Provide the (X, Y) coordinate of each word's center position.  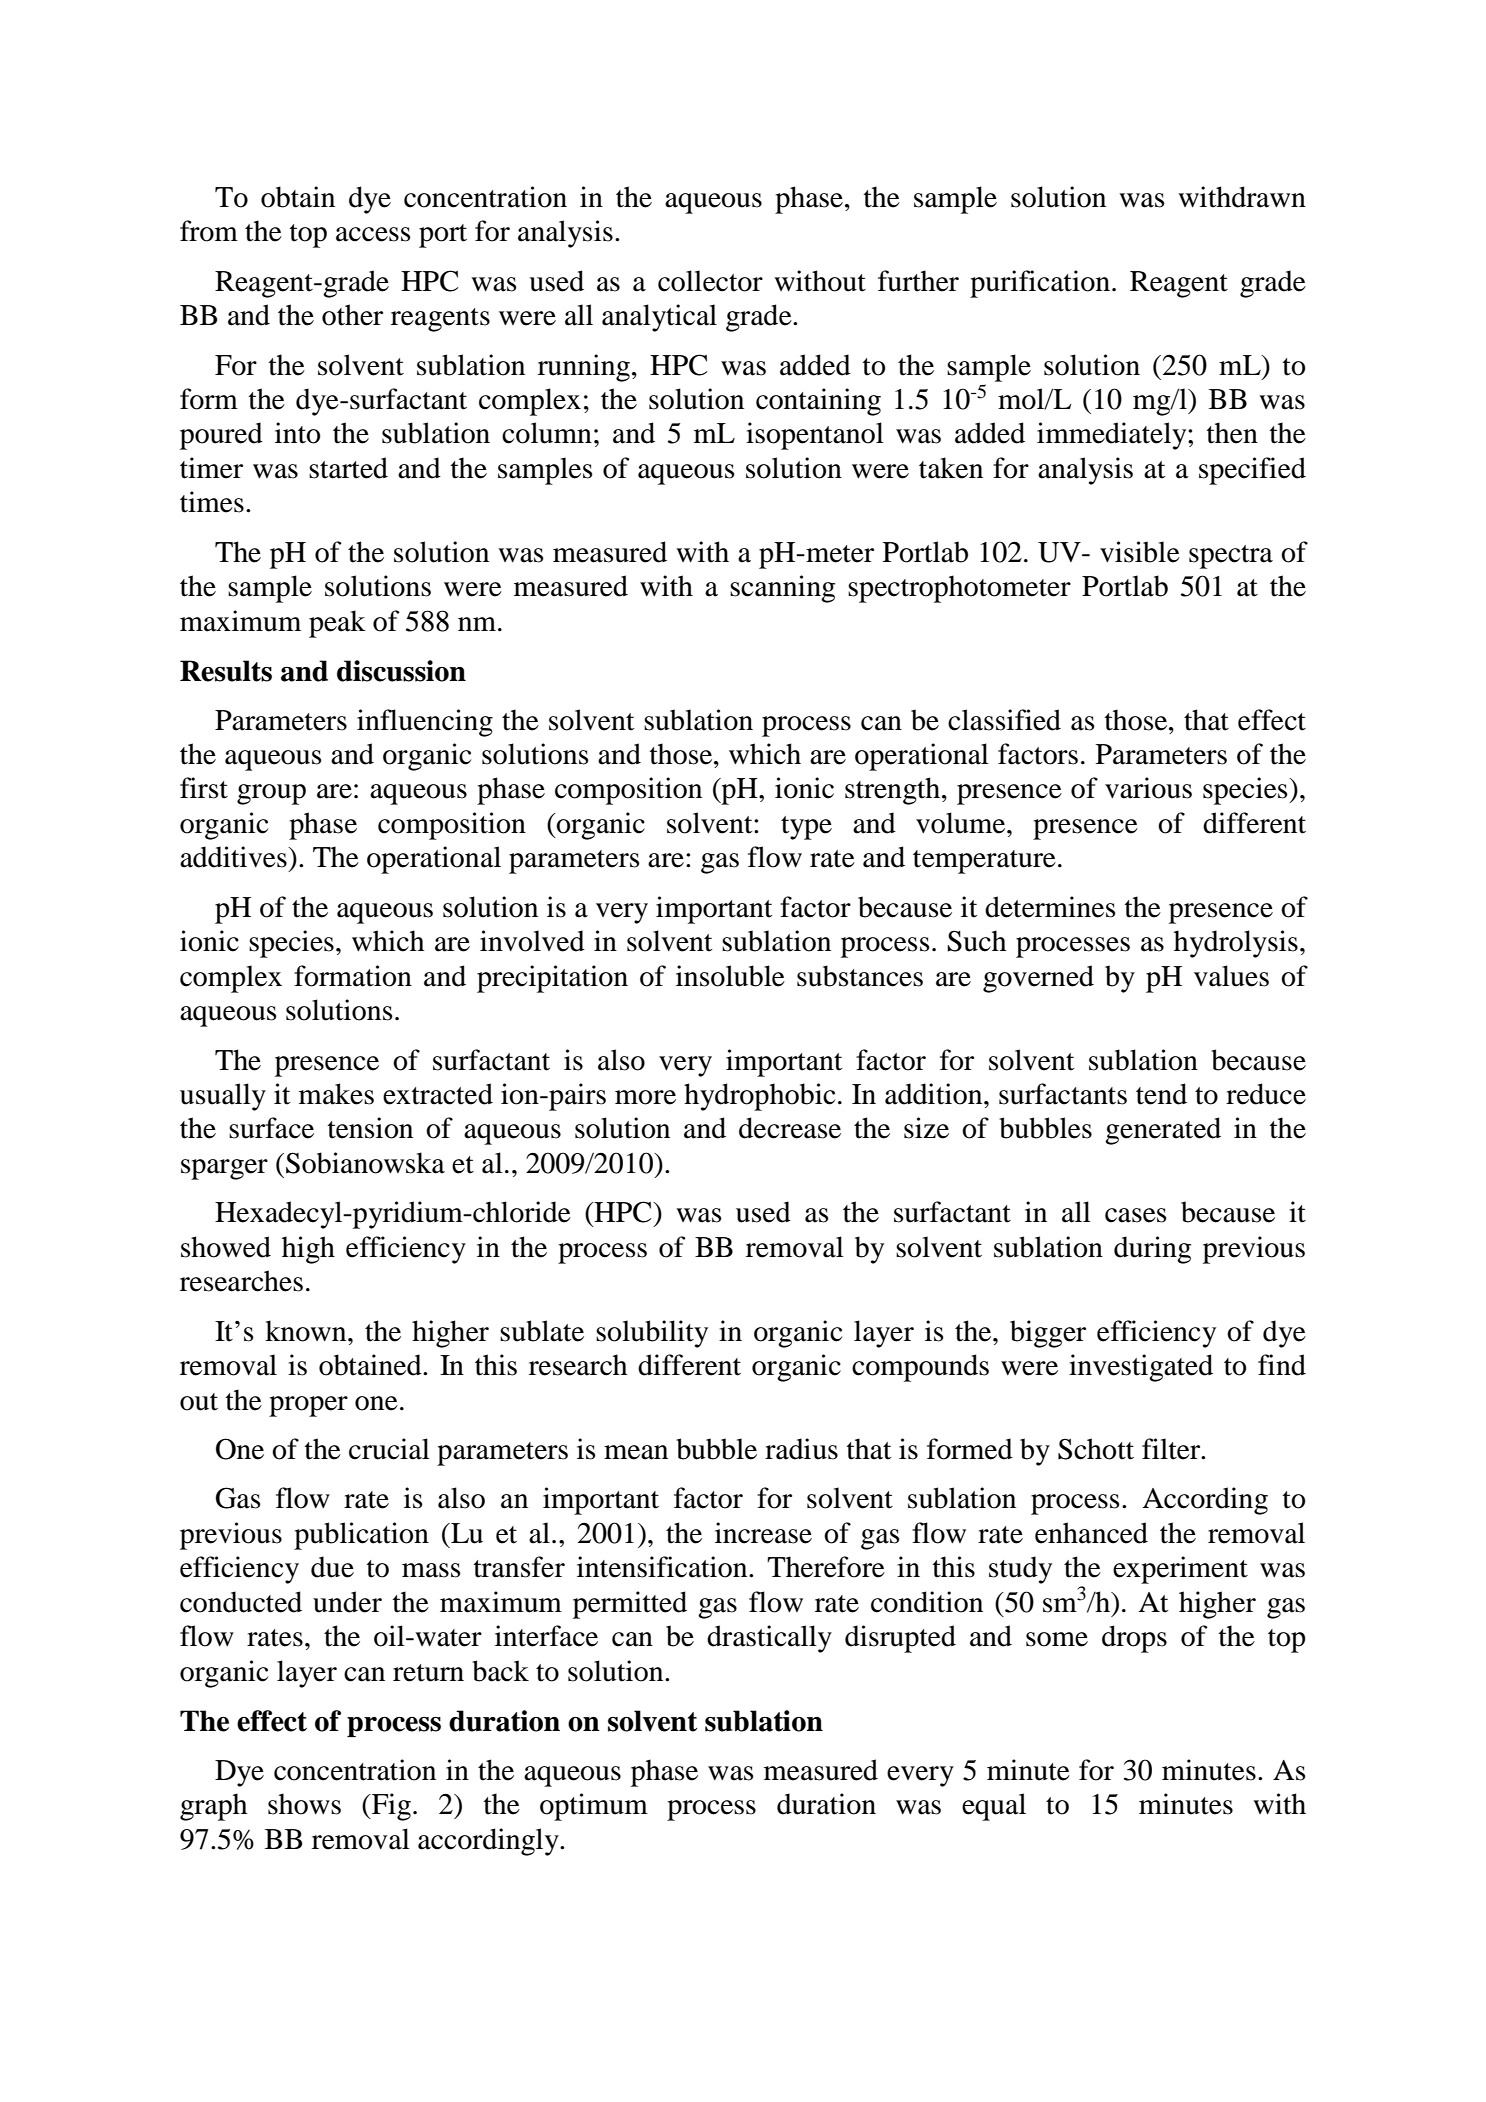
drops (1134, 1639)
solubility (652, 1334)
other (352, 315)
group (271, 794)
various (1148, 788)
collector (710, 281)
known (307, 1331)
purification (1040, 284)
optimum (594, 1807)
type (806, 828)
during (1152, 1250)
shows (304, 1804)
